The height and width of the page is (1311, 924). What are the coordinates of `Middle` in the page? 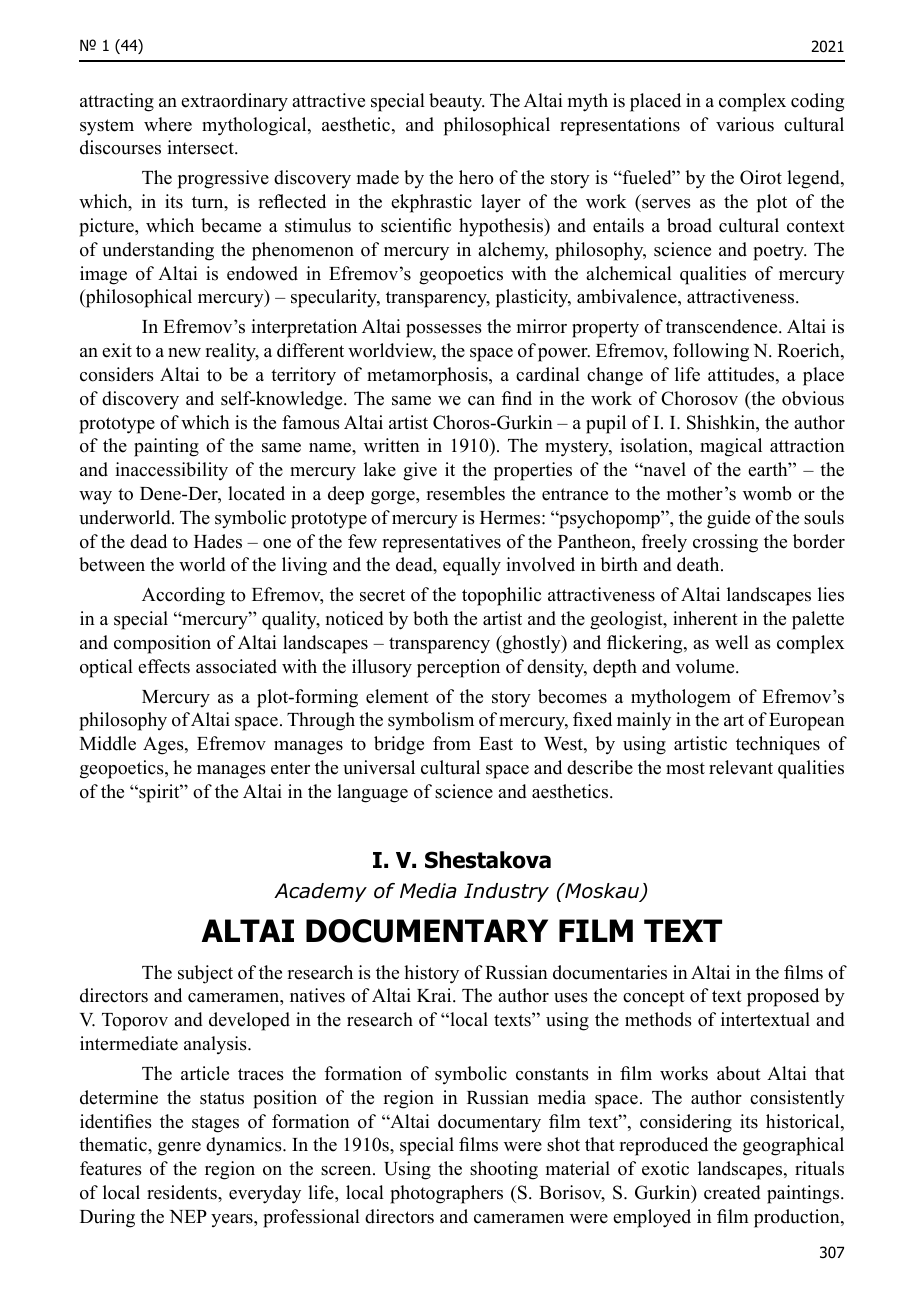 It's located at (108, 743).
